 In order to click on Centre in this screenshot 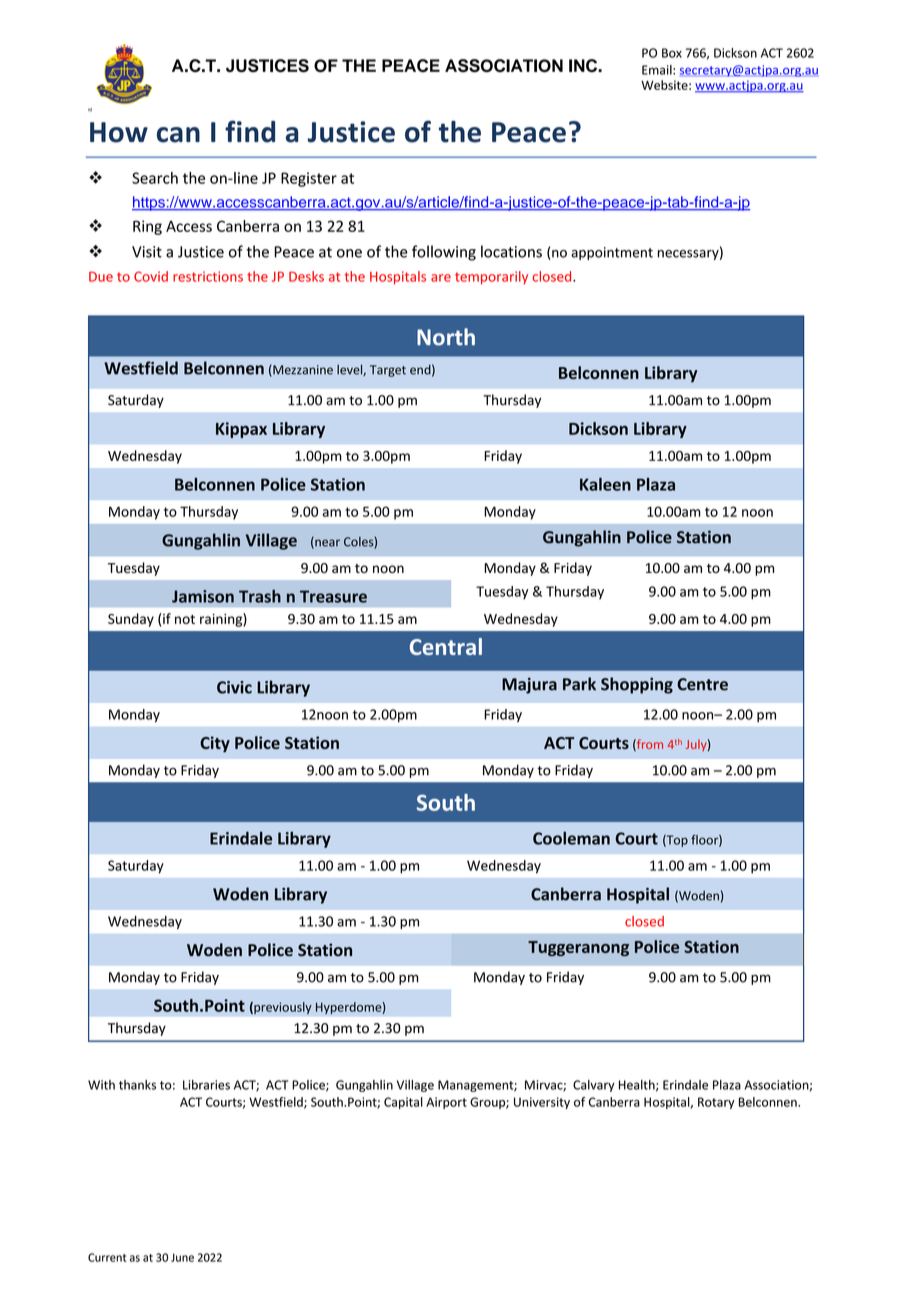, I will do `click(702, 684)`.
